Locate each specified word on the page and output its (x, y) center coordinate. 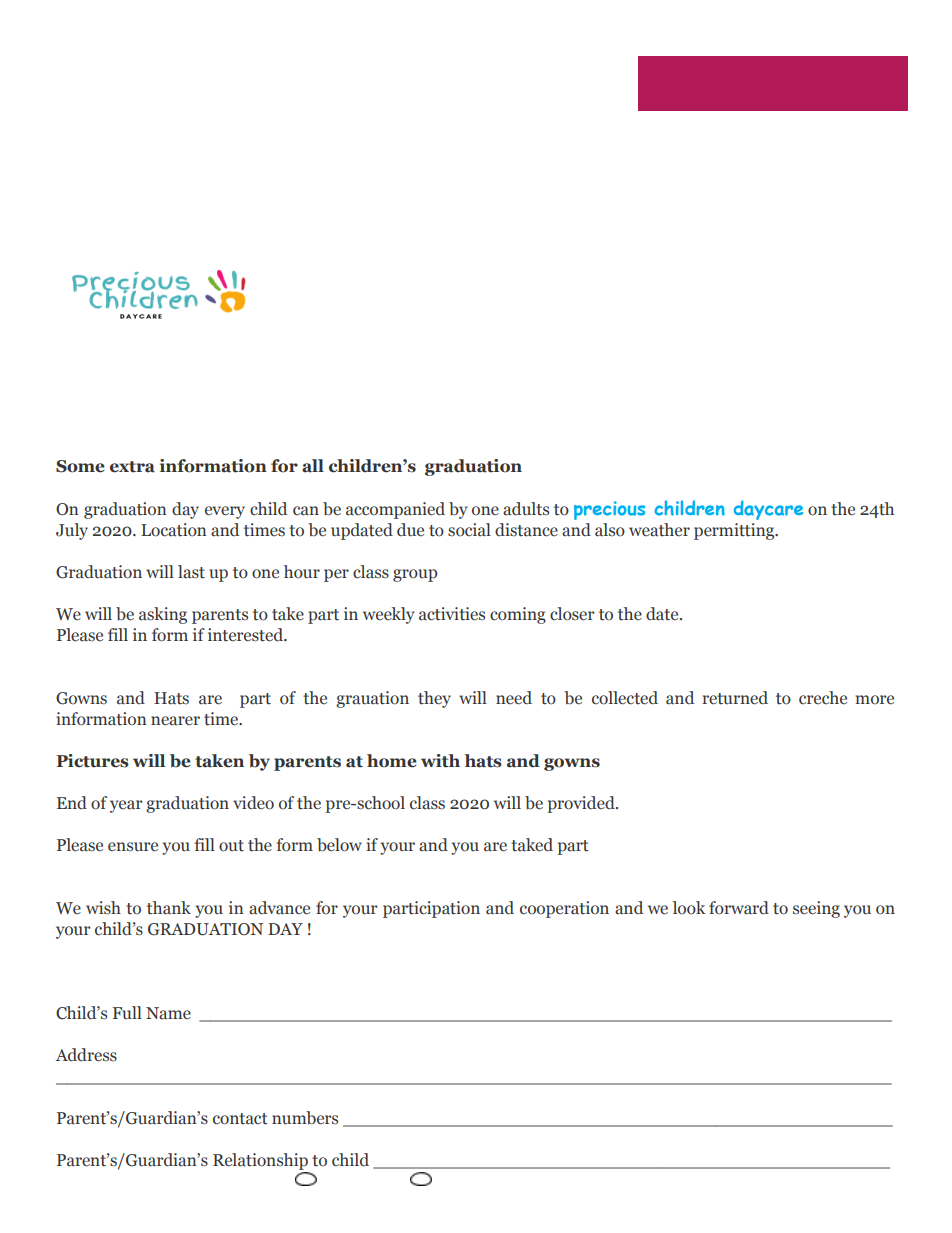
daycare (768, 510)
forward (739, 908)
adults (526, 509)
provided (582, 804)
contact (240, 1119)
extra (132, 467)
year (126, 806)
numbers (305, 1118)
